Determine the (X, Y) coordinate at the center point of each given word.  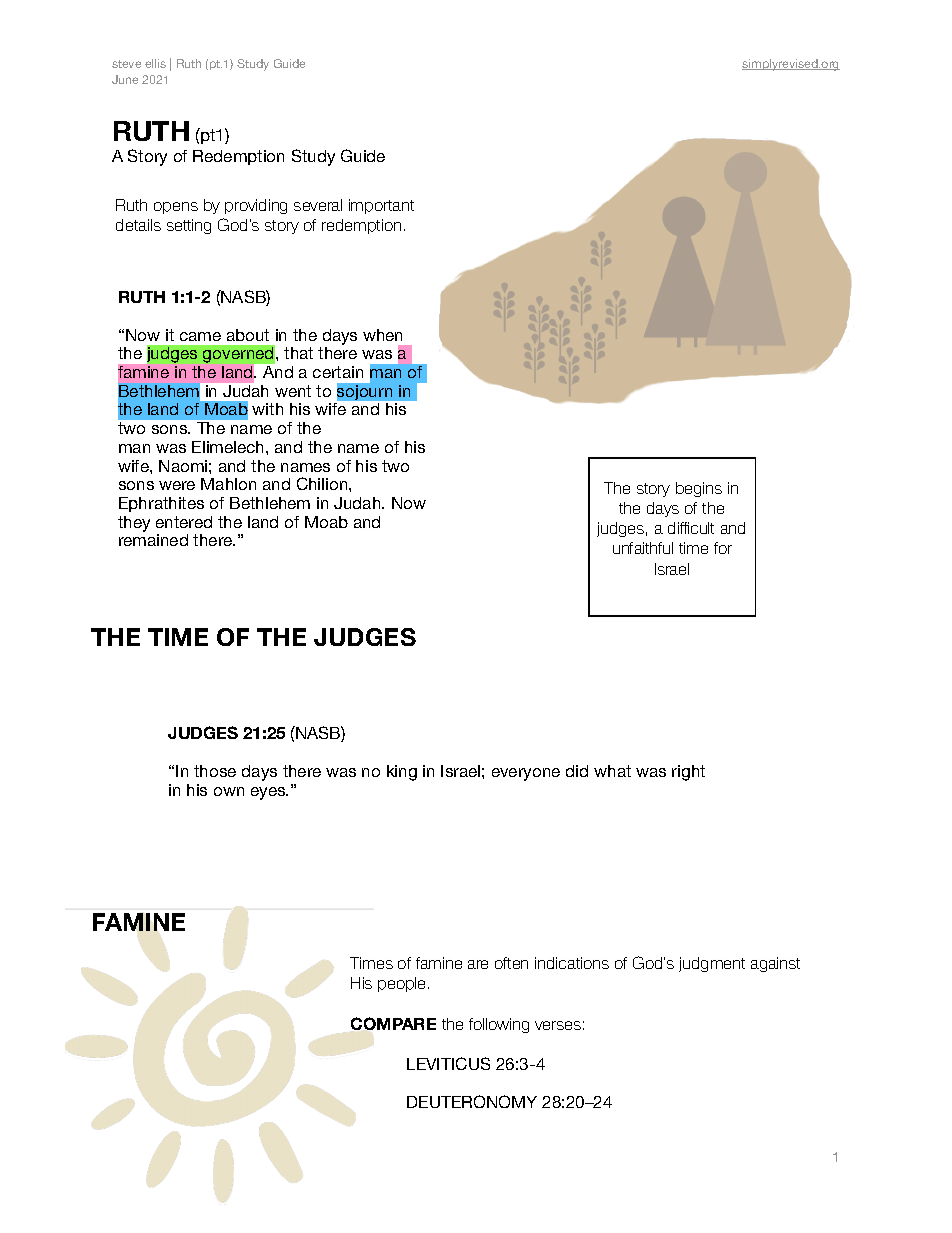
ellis (155, 63)
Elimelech (229, 447)
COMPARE (393, 1023)
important (381, 206)
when (382, 335)
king (402, 773)
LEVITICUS (448, 1063)
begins (699, 489)
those (215, 771)
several (318, 205)
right (688, 773)
